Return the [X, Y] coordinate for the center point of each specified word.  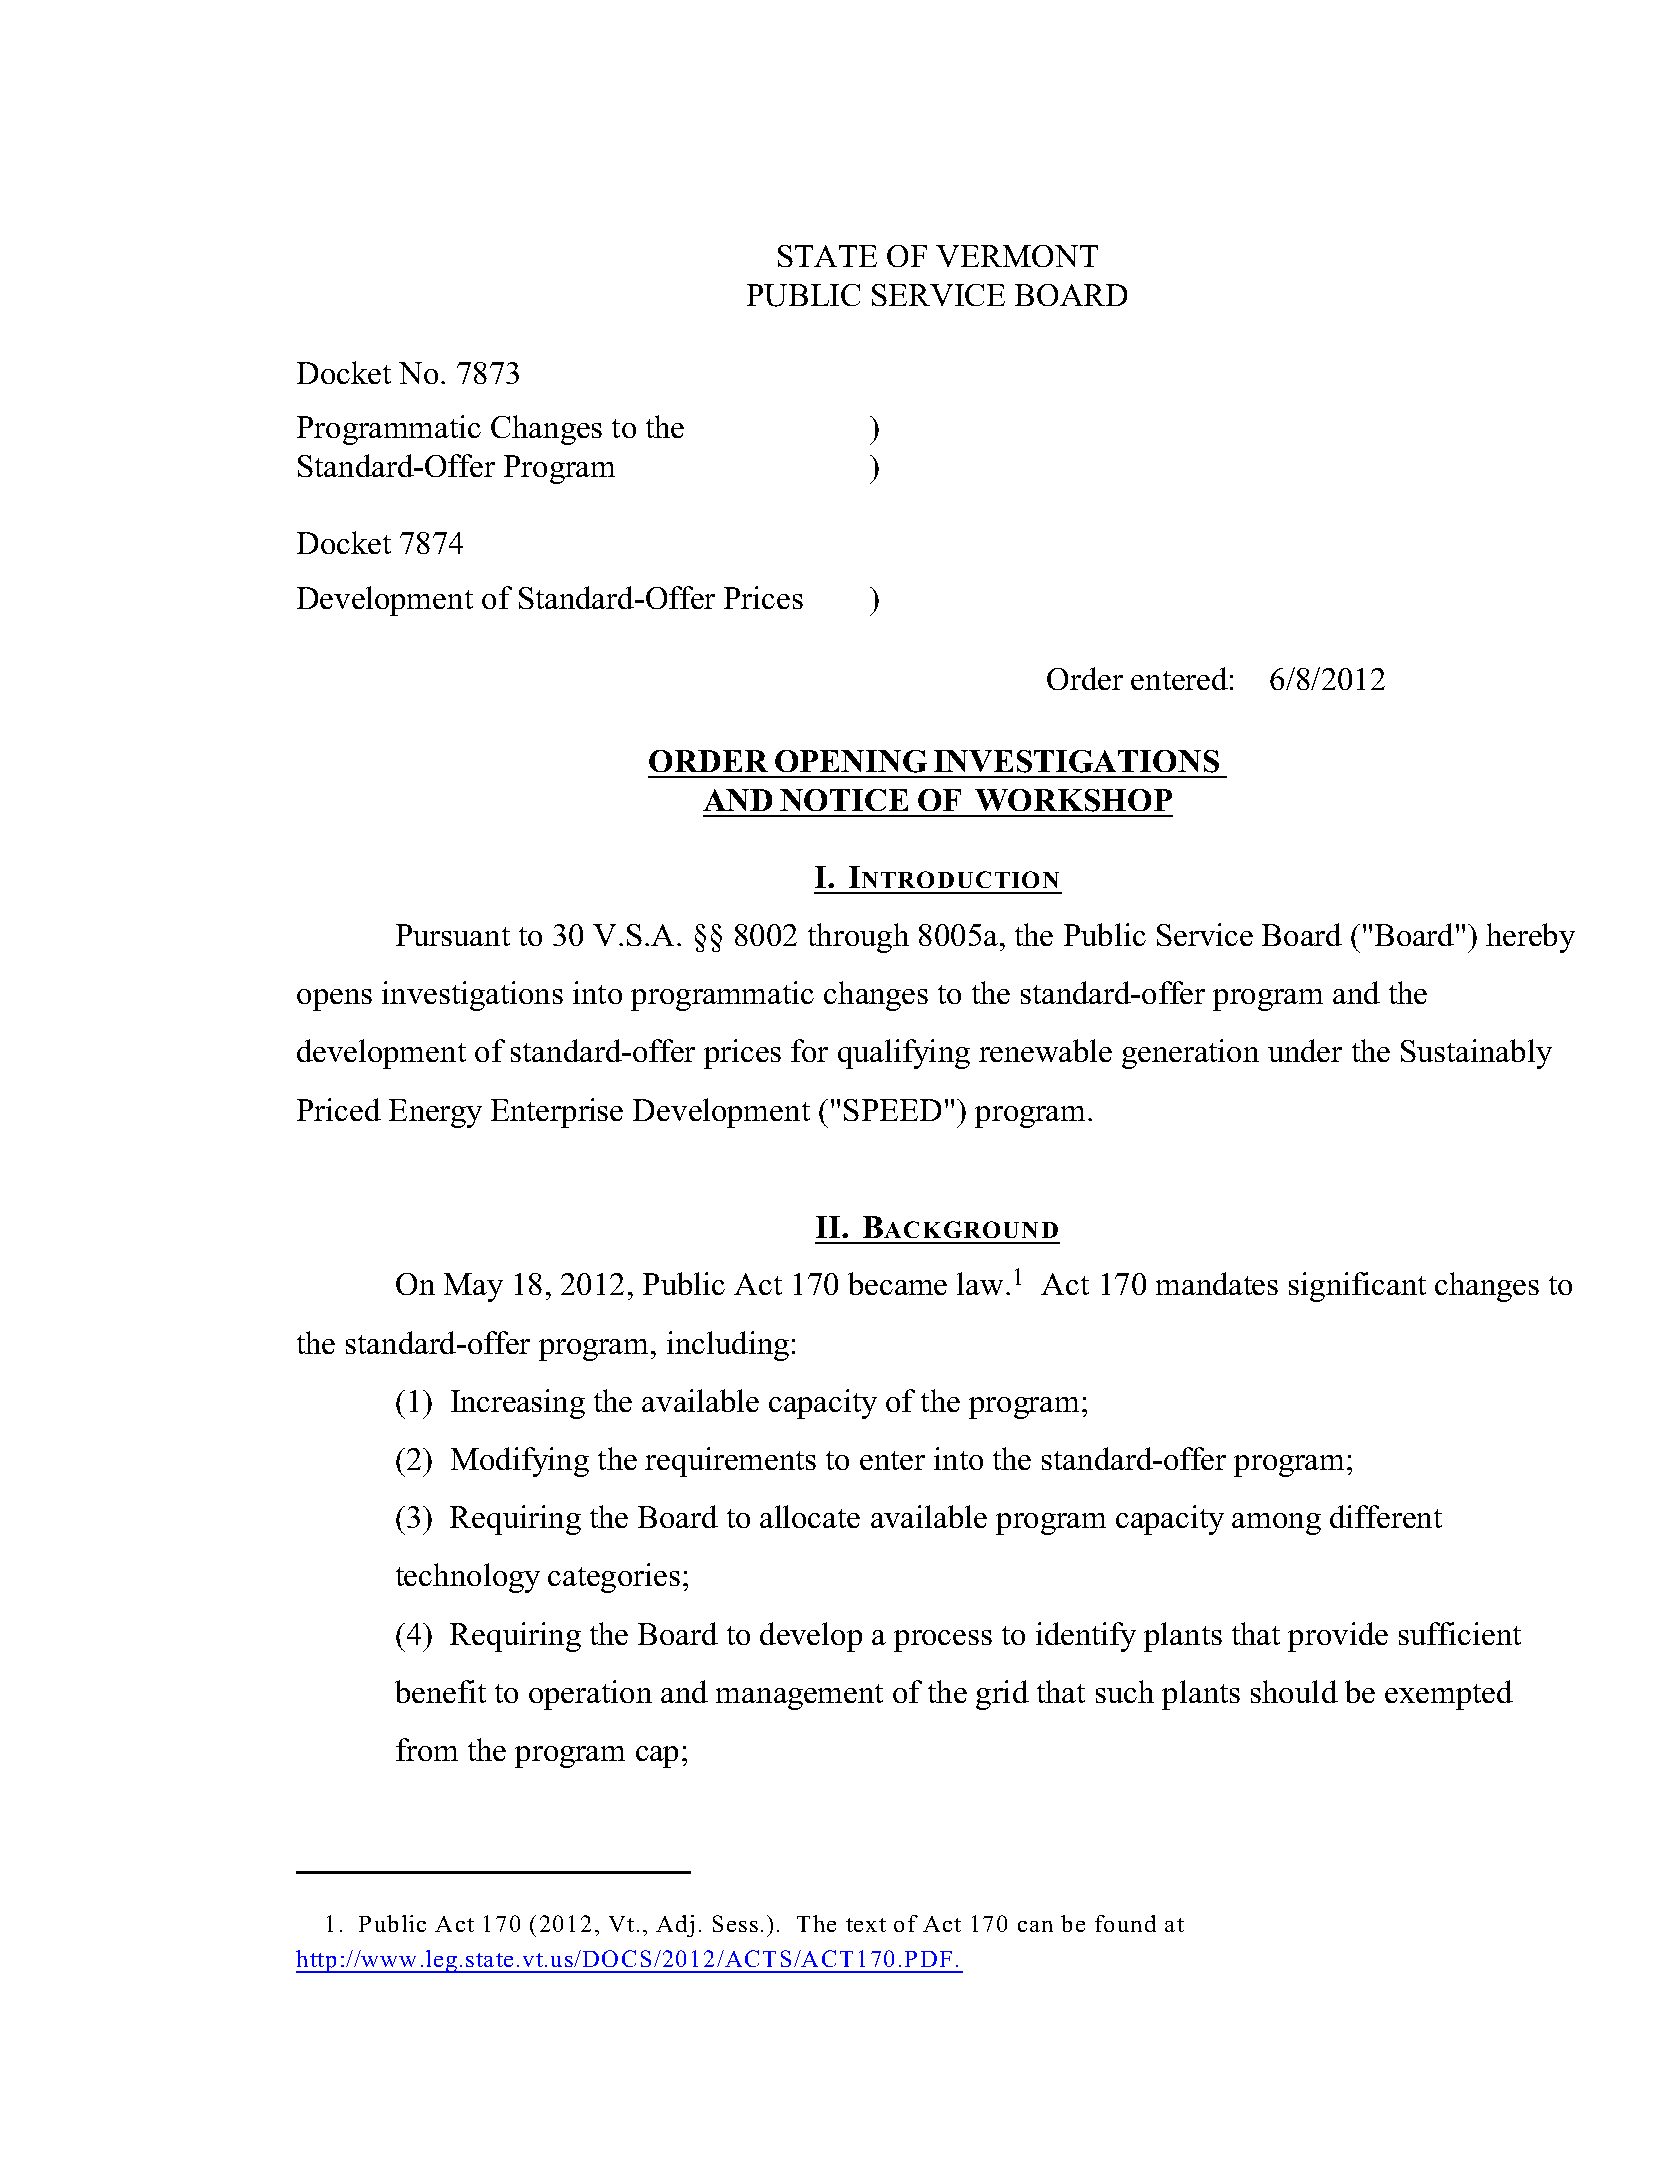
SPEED [892, 1110]
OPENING [851, 761]
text [866, 1925]
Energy [435, 1113]
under [1305, 1050]
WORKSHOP [1073, 800]
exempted [1449, 1695]
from [427, 1749]
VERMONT [1017, 256]
